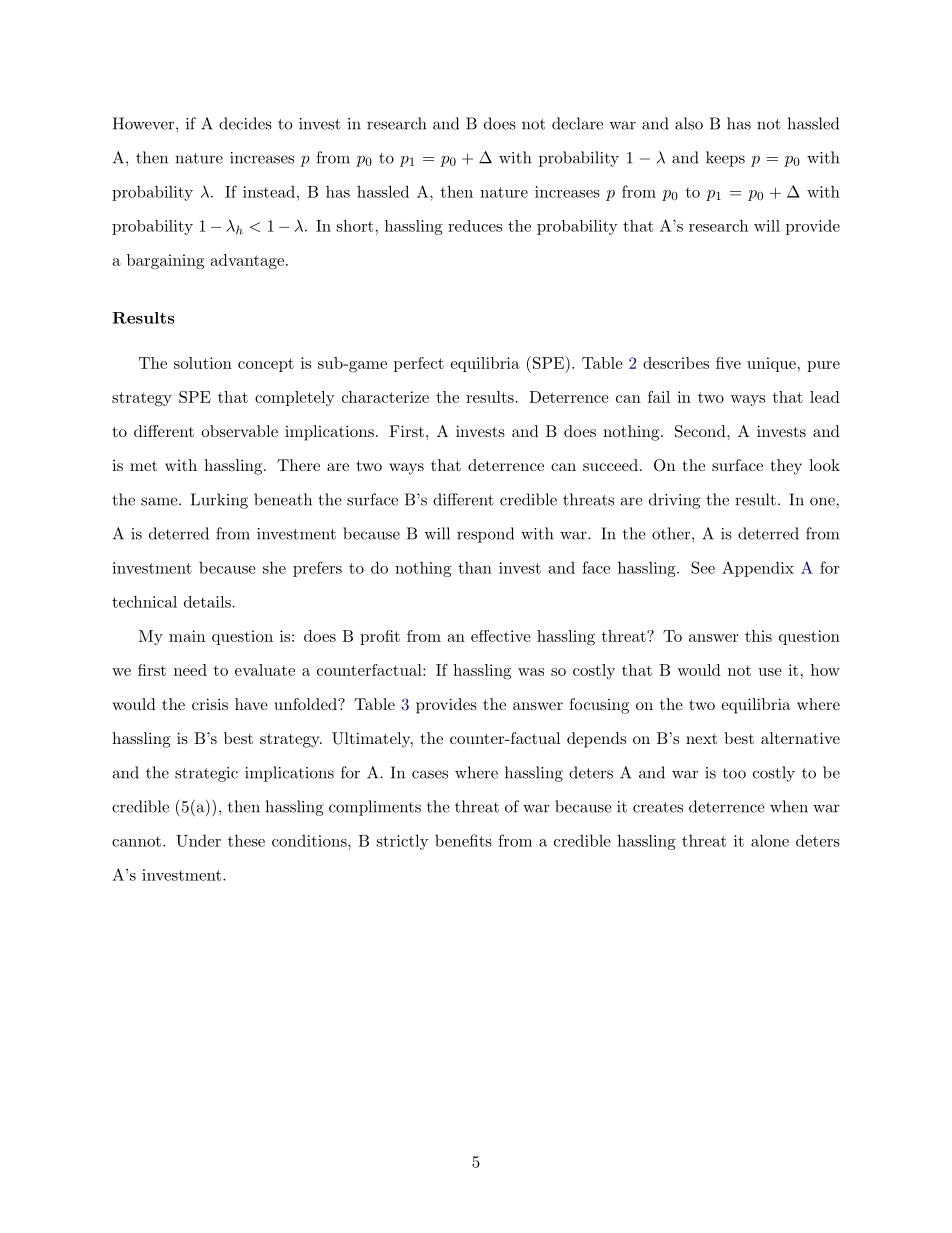 The height and width of the screenshot is (1233, 952). What do you see at coordinates (203, 363) in the screenshot?
I see `solution` at bounding box center [203, 363].
